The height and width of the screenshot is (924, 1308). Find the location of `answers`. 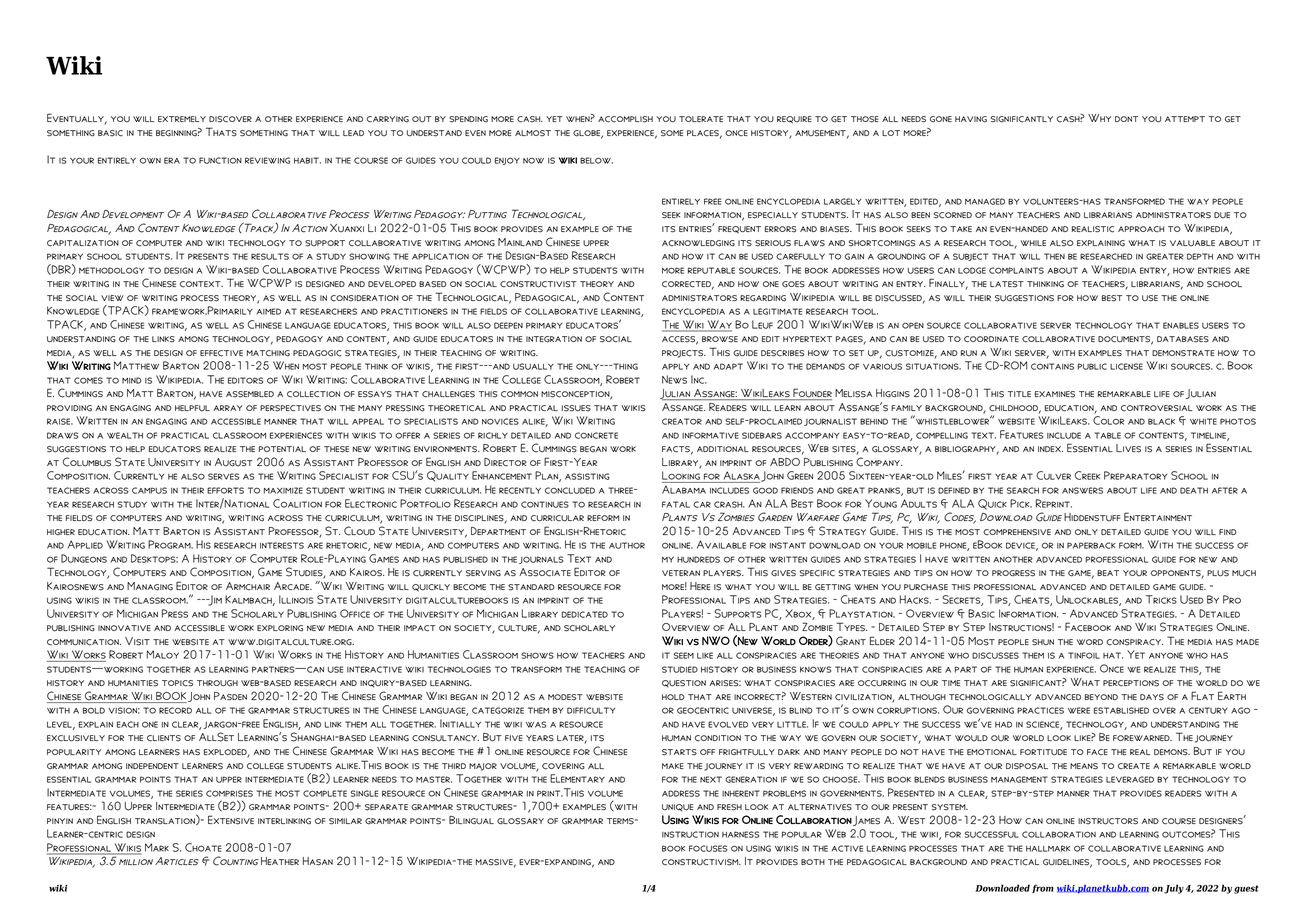

answers is located at coordinates (1082, 490).
